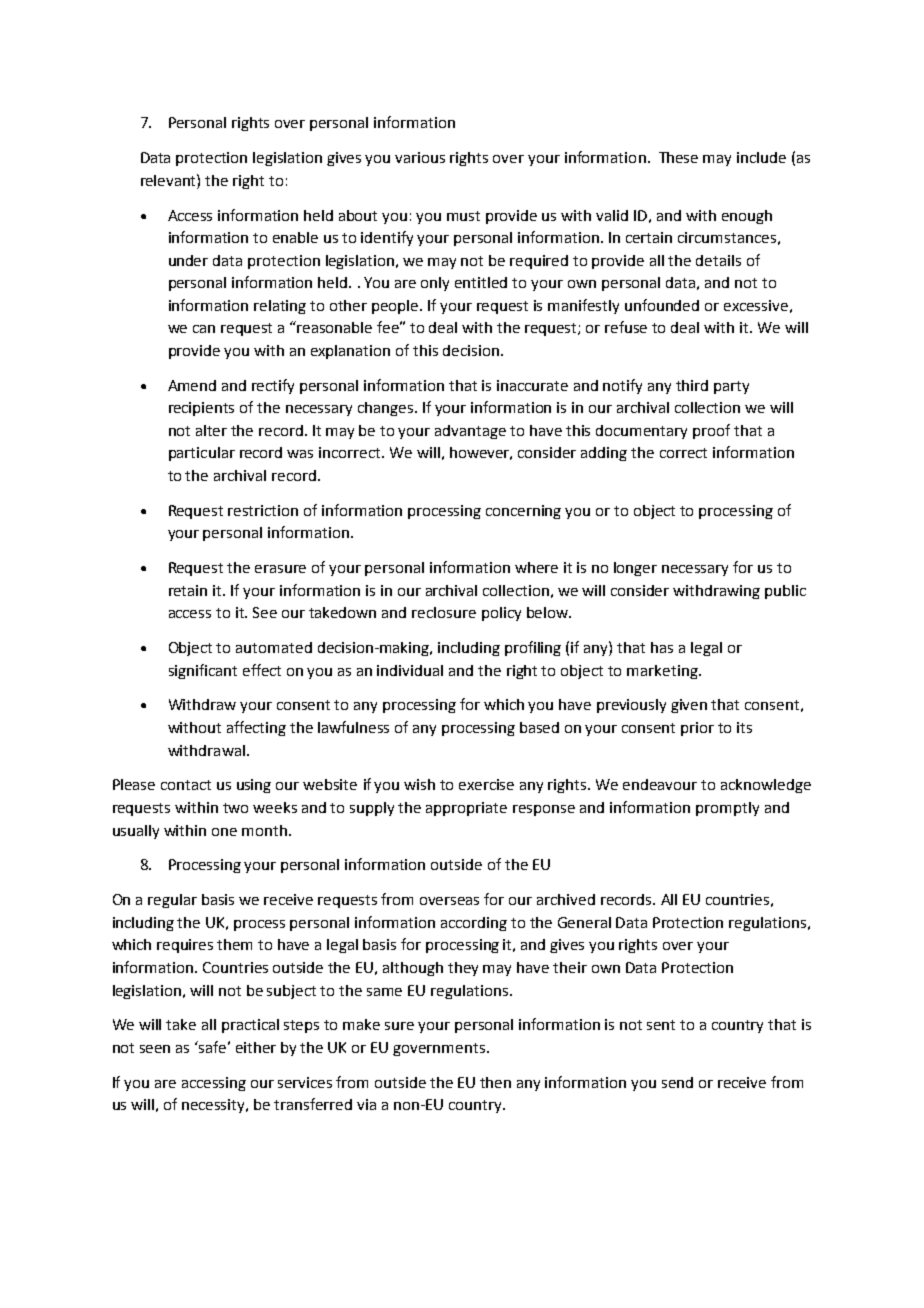 This screenshot has width=924, height=1308. What do you see at coordinates (192, 385) in the screenshot?
I see `Amend` at bounding box center [192, 385].
